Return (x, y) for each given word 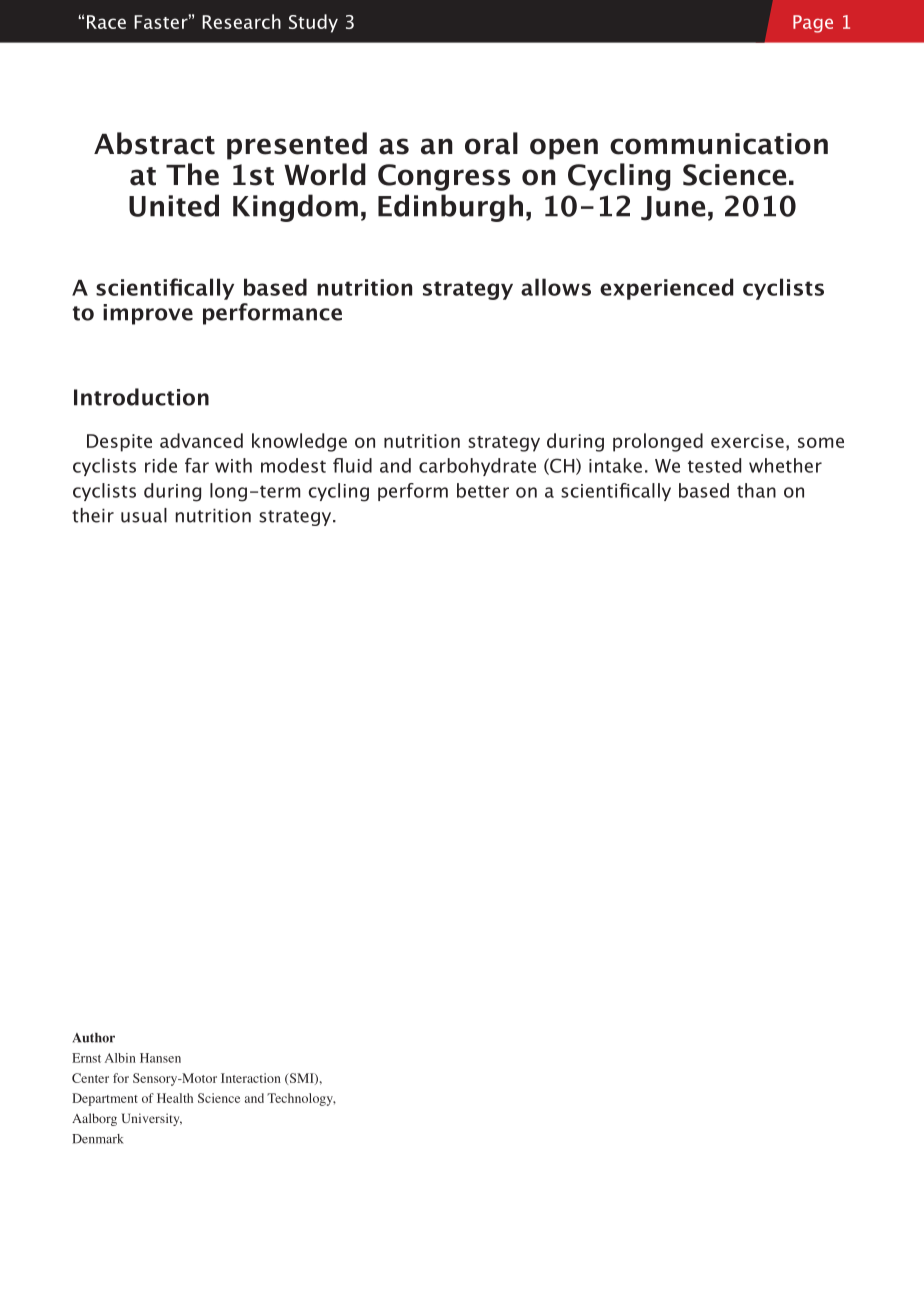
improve (148, 314)
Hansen (160, 1058)
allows (556, 287)
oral (491, 143)
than (756, 490)
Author (94, 1038)
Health (175, 1098)
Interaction (251, 1078)
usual (144, 515)
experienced (666, 289)
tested (714, 465)
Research (241, 21)
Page (813, 24)
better (483, 490)
